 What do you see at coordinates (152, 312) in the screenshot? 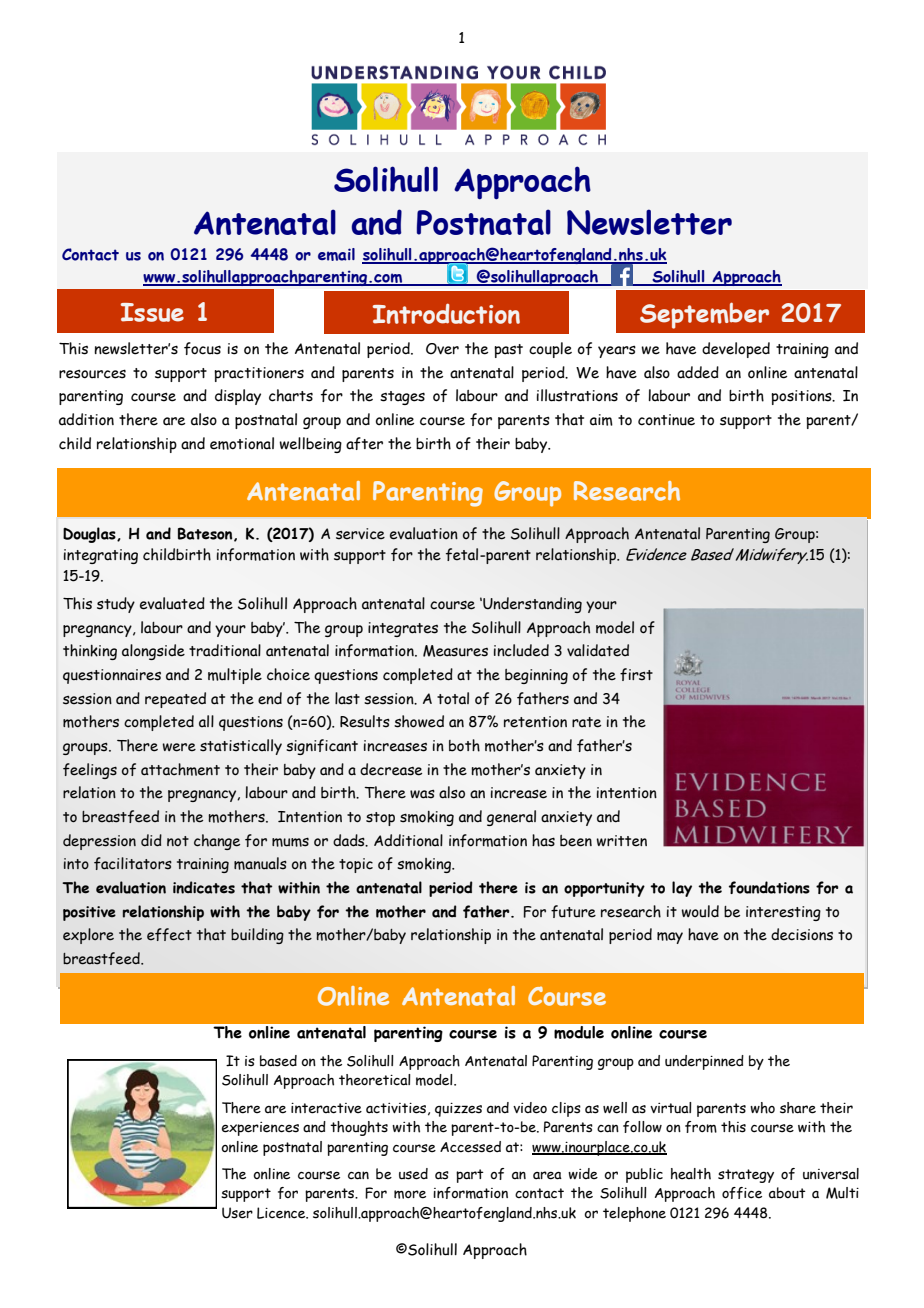
I see `Issue` at bounding box center [152, 312].
